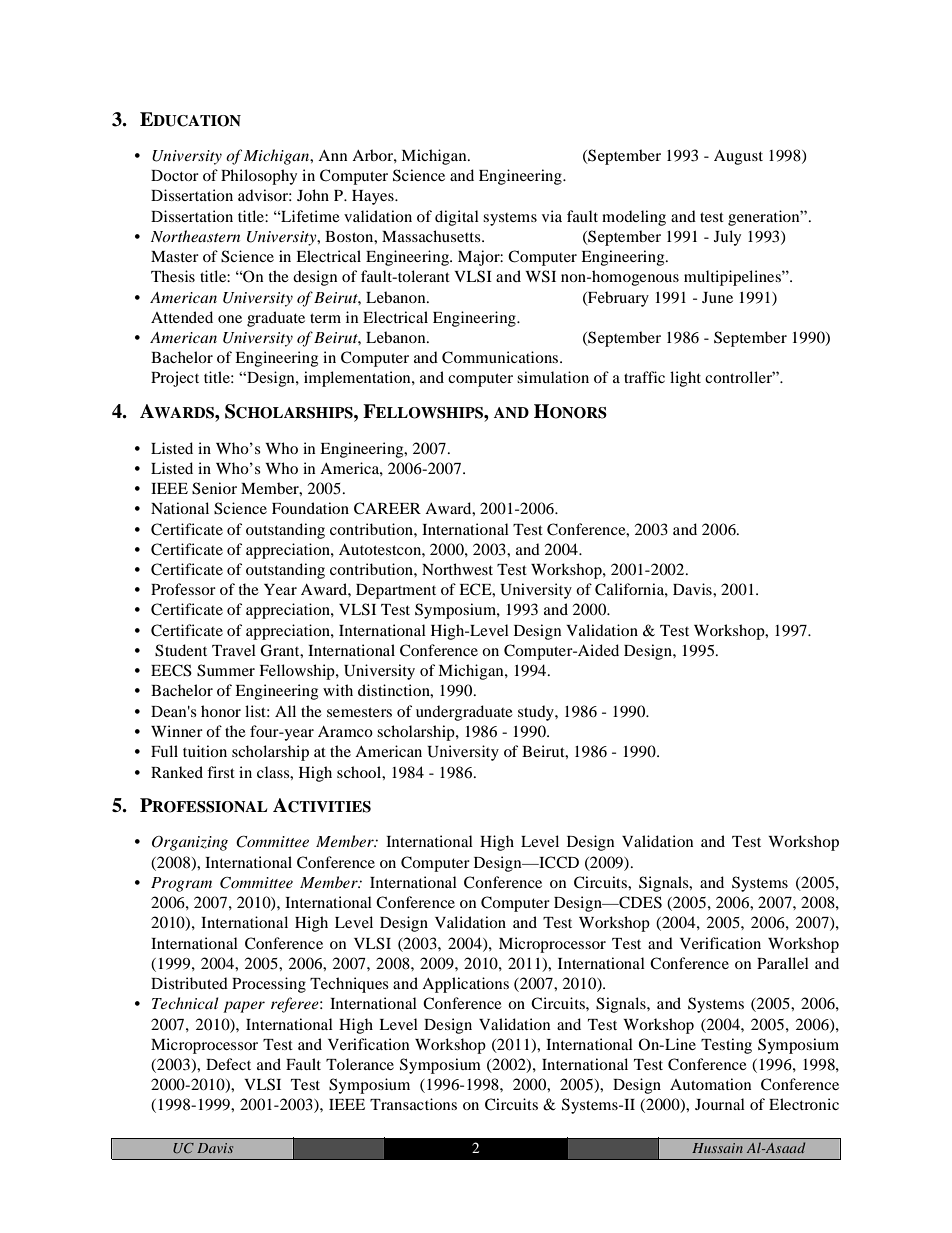 The height and width of the screenshot is (1233, 952). I want to click on Parallel, so click(783, 963).
